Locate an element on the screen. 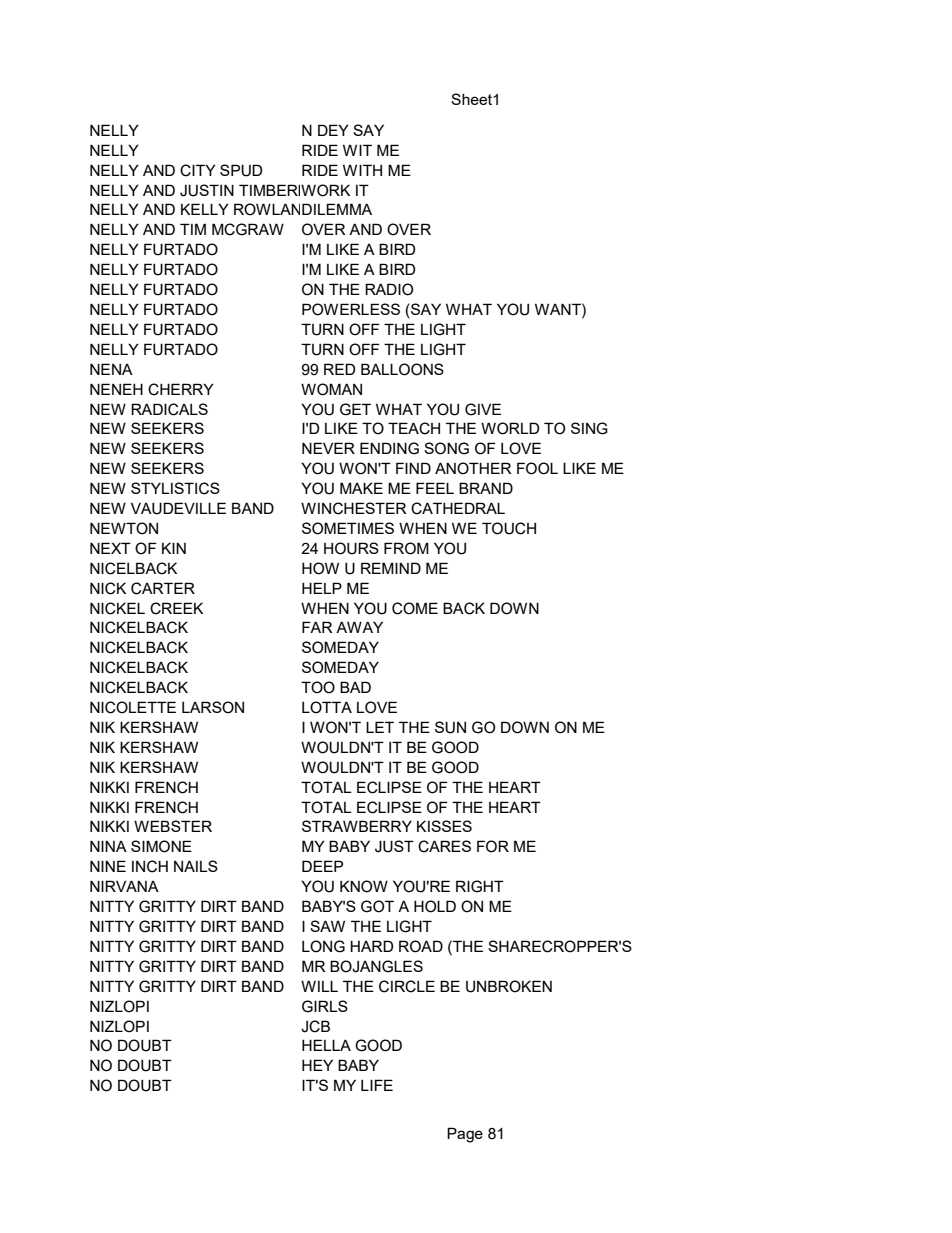 The width and height of the screenshot is (952, 1233). WORLD is located at coordinates (510, 428).
